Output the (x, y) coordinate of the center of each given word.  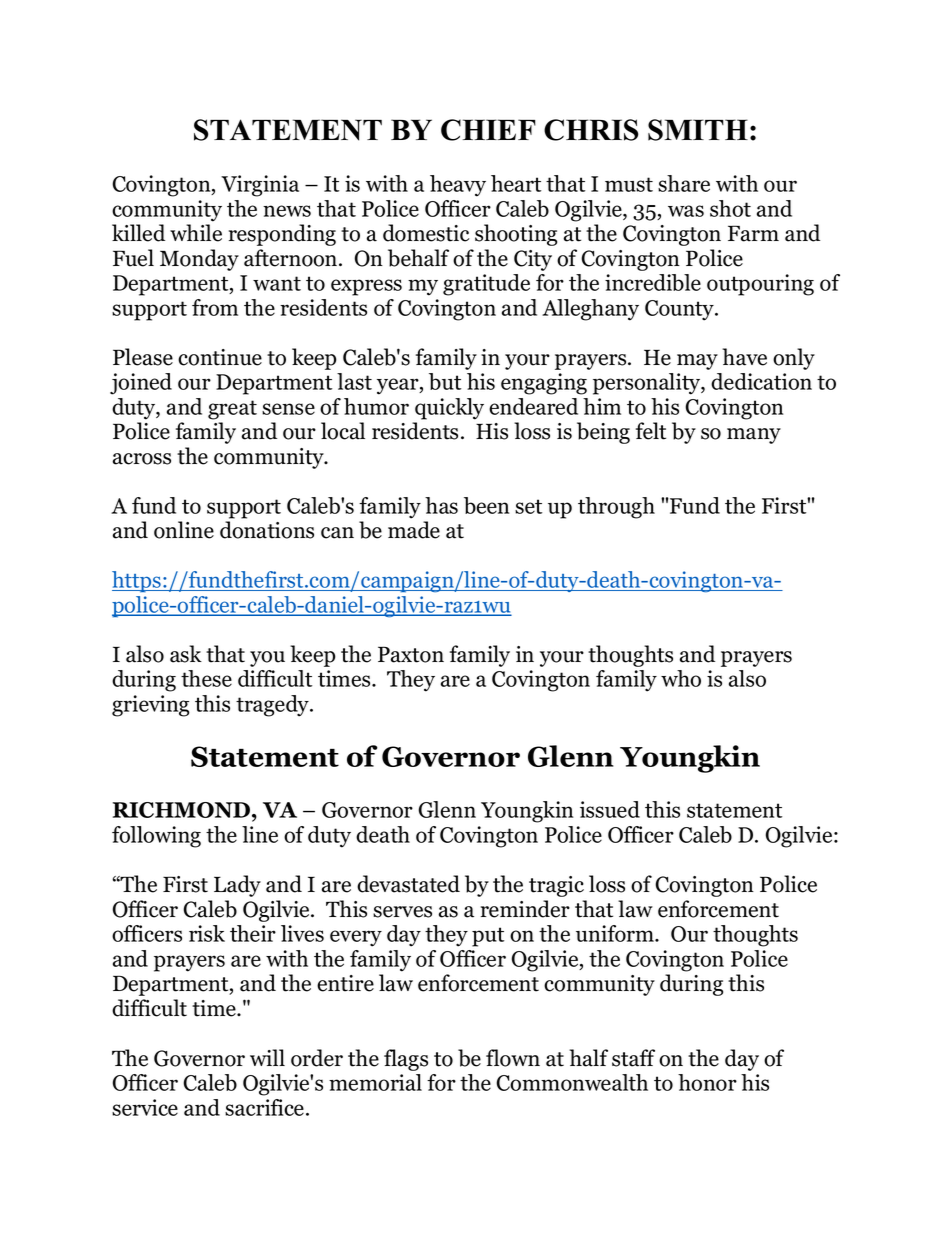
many (754, 436)
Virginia (260, 186)
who (681, 678)
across (142, 459)
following (156, 837)
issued (610, 809)
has (441, 505)
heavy (458, 186)
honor (707, 1082)
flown (513, 1058)
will (267, 1057)
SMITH (698, 130)
